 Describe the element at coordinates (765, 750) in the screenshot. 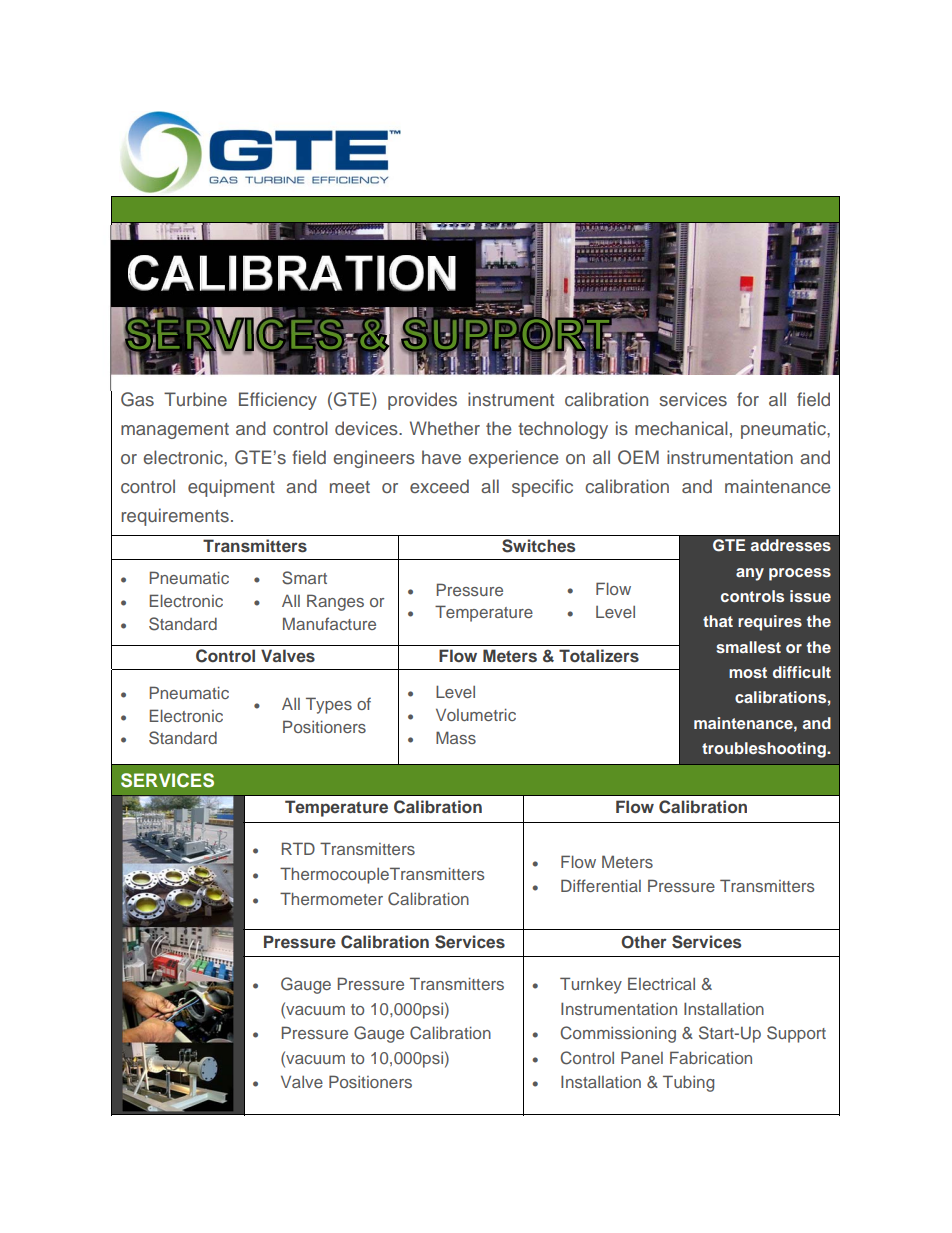

I see `troubleshooting` at that location.
